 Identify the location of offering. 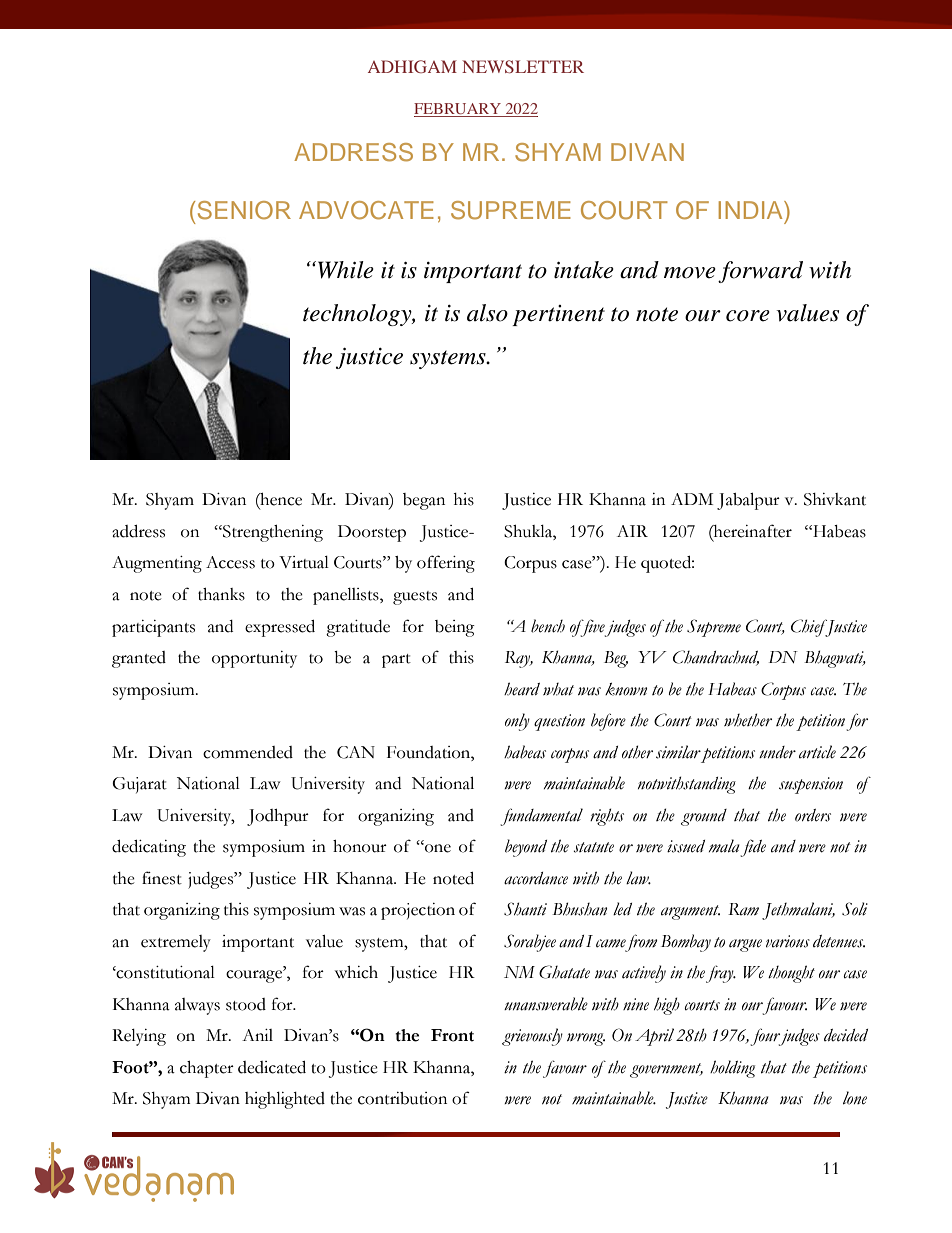
(446, 564).
